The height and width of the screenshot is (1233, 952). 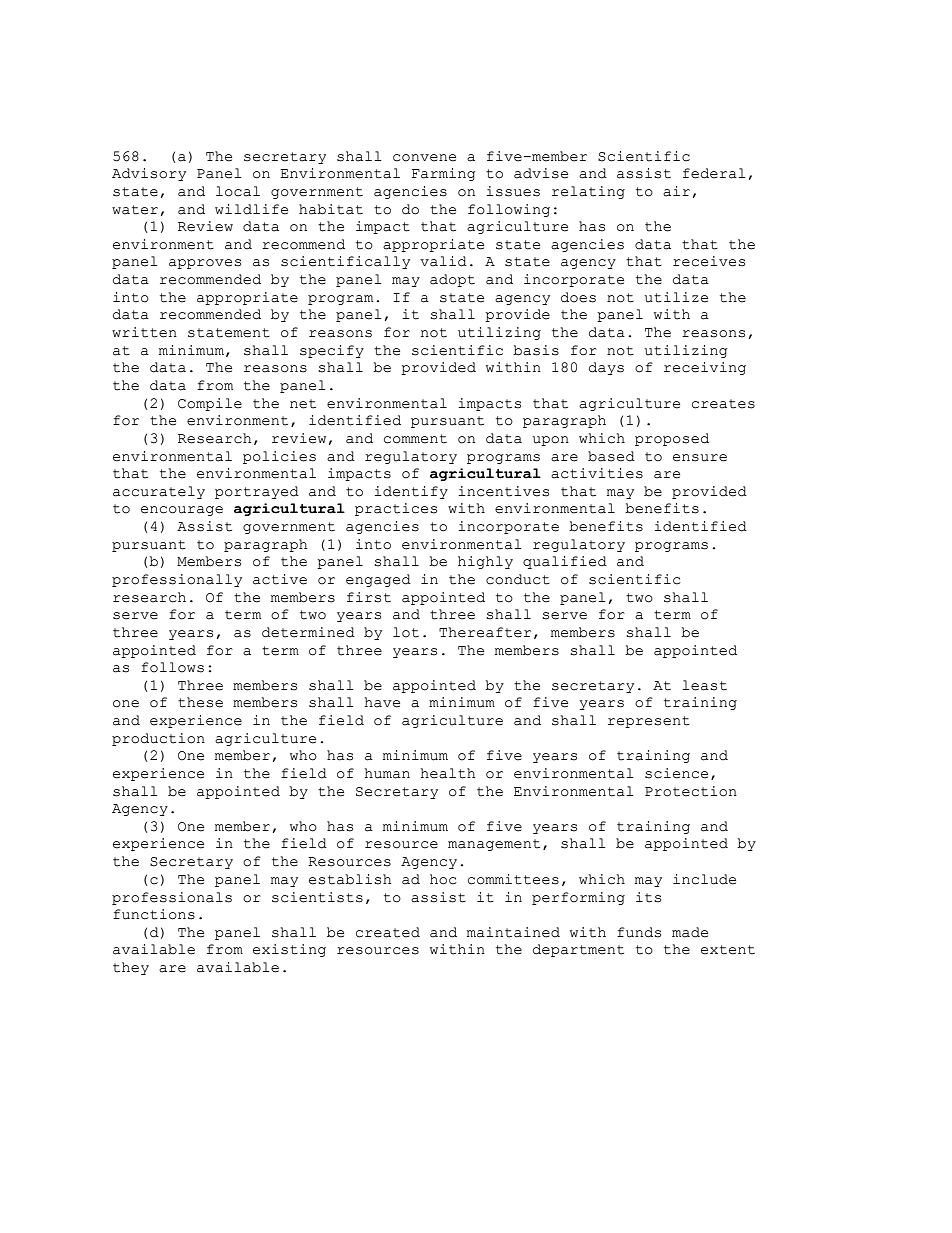 What do you see at coordinates (388, 932) in the screenshot?
I see `created` at bounding box center [388, 932].
